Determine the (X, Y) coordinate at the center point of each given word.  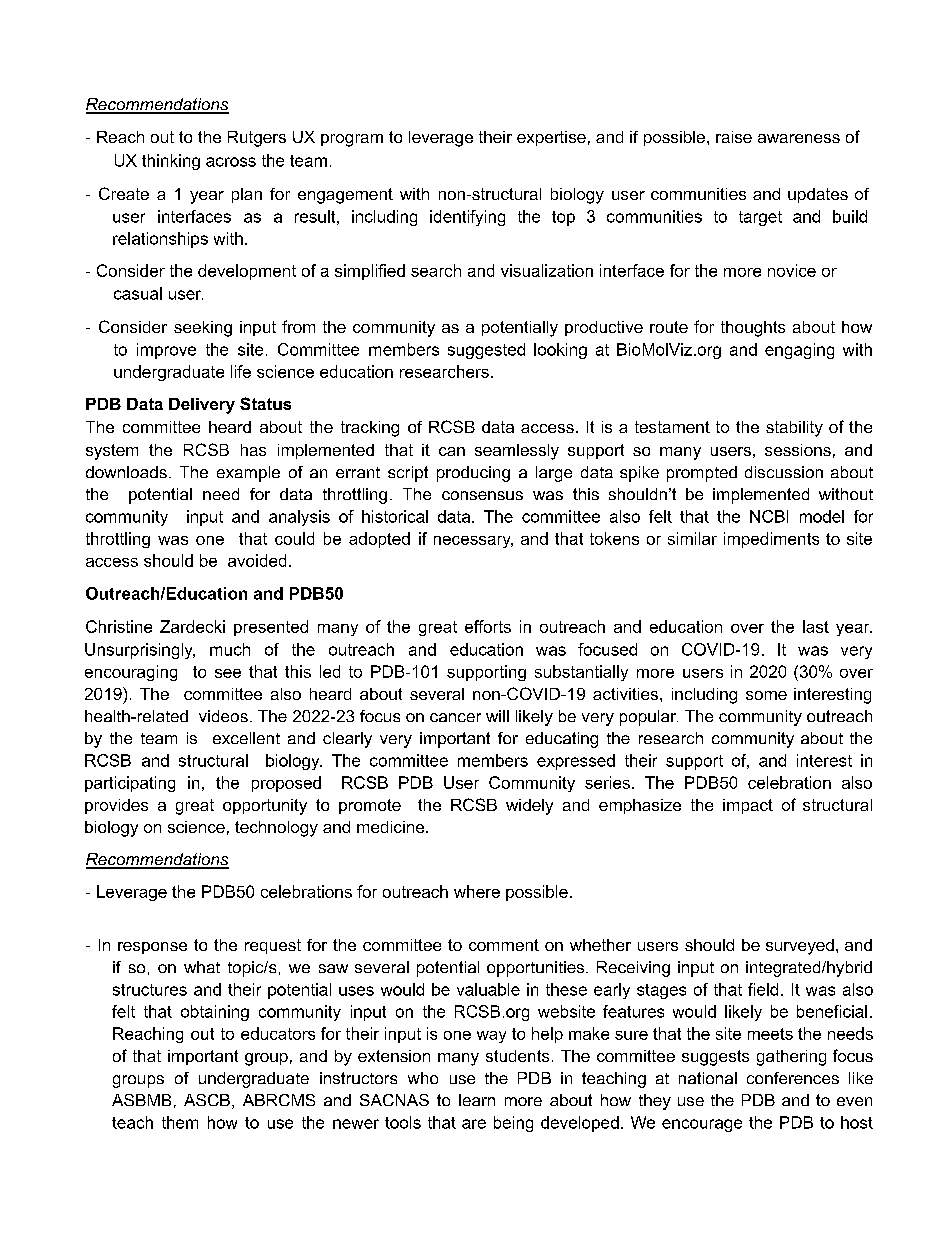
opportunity (265, 807)
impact (748, 806)
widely (529, 807)
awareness (799, 138)
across (231, 162)
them (180, 1122)
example (248, 474)
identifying (467, 218)
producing (473, 474)
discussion (784, 472)
